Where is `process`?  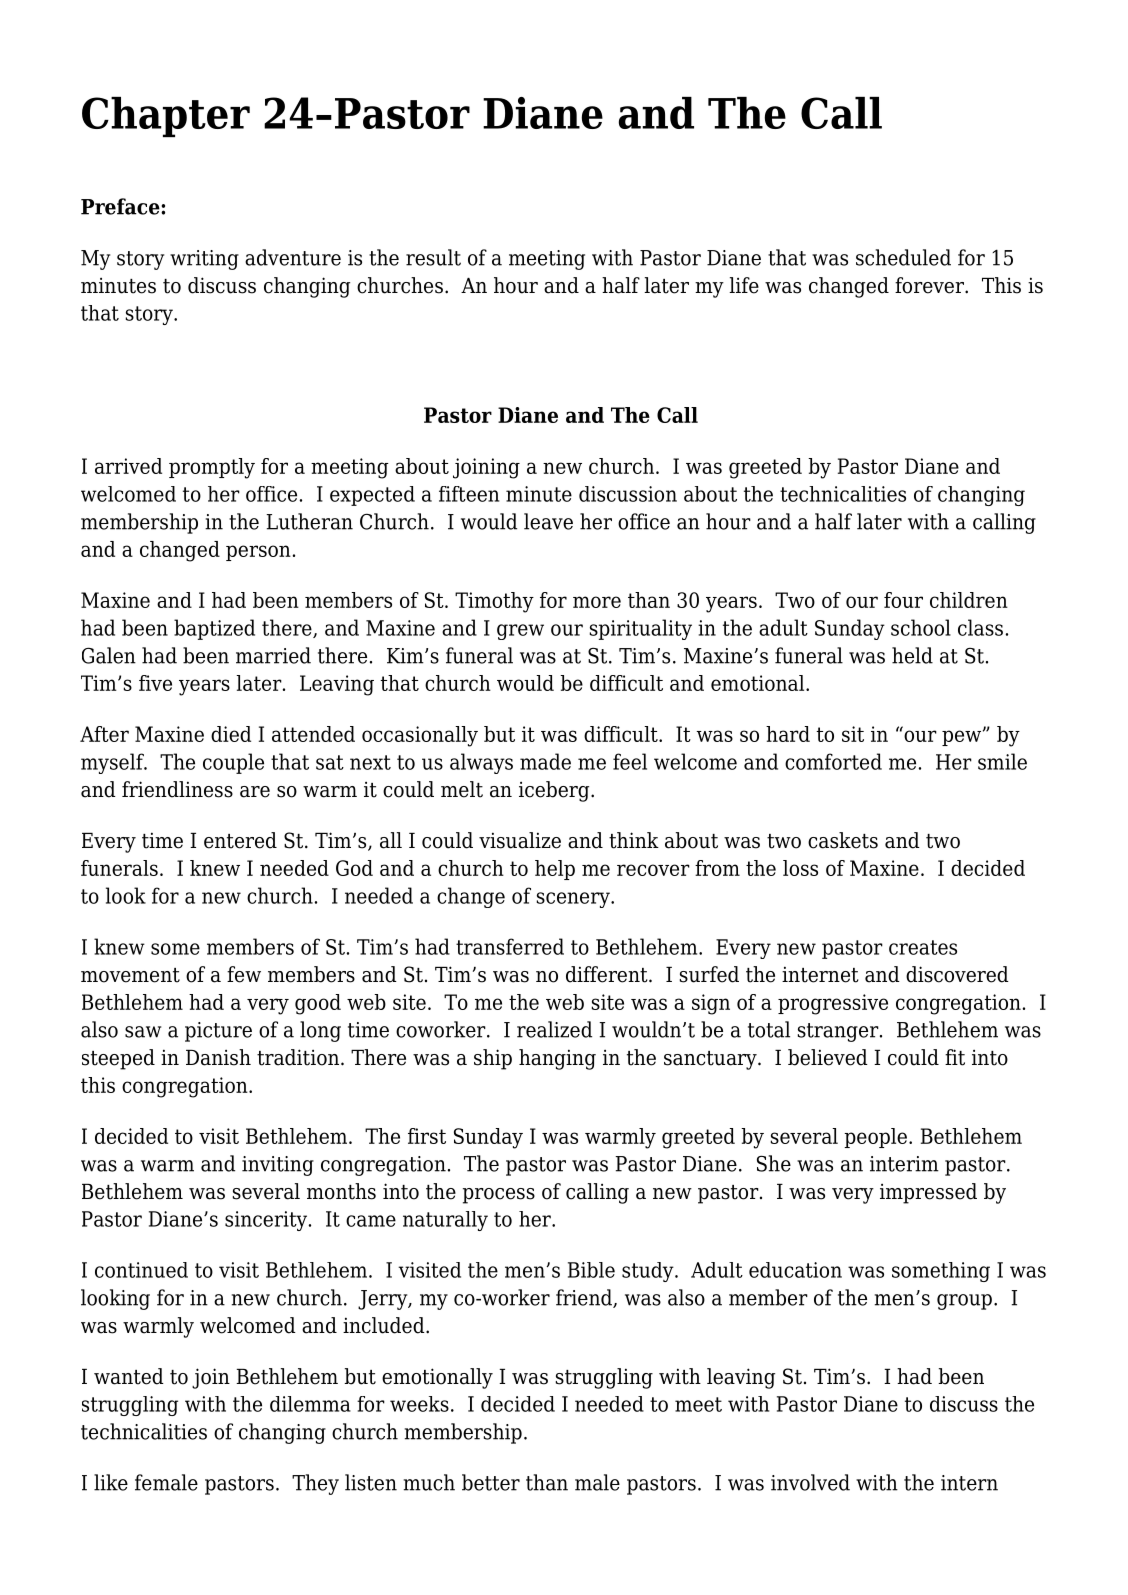
process is located at coordinates (499, 1196).
